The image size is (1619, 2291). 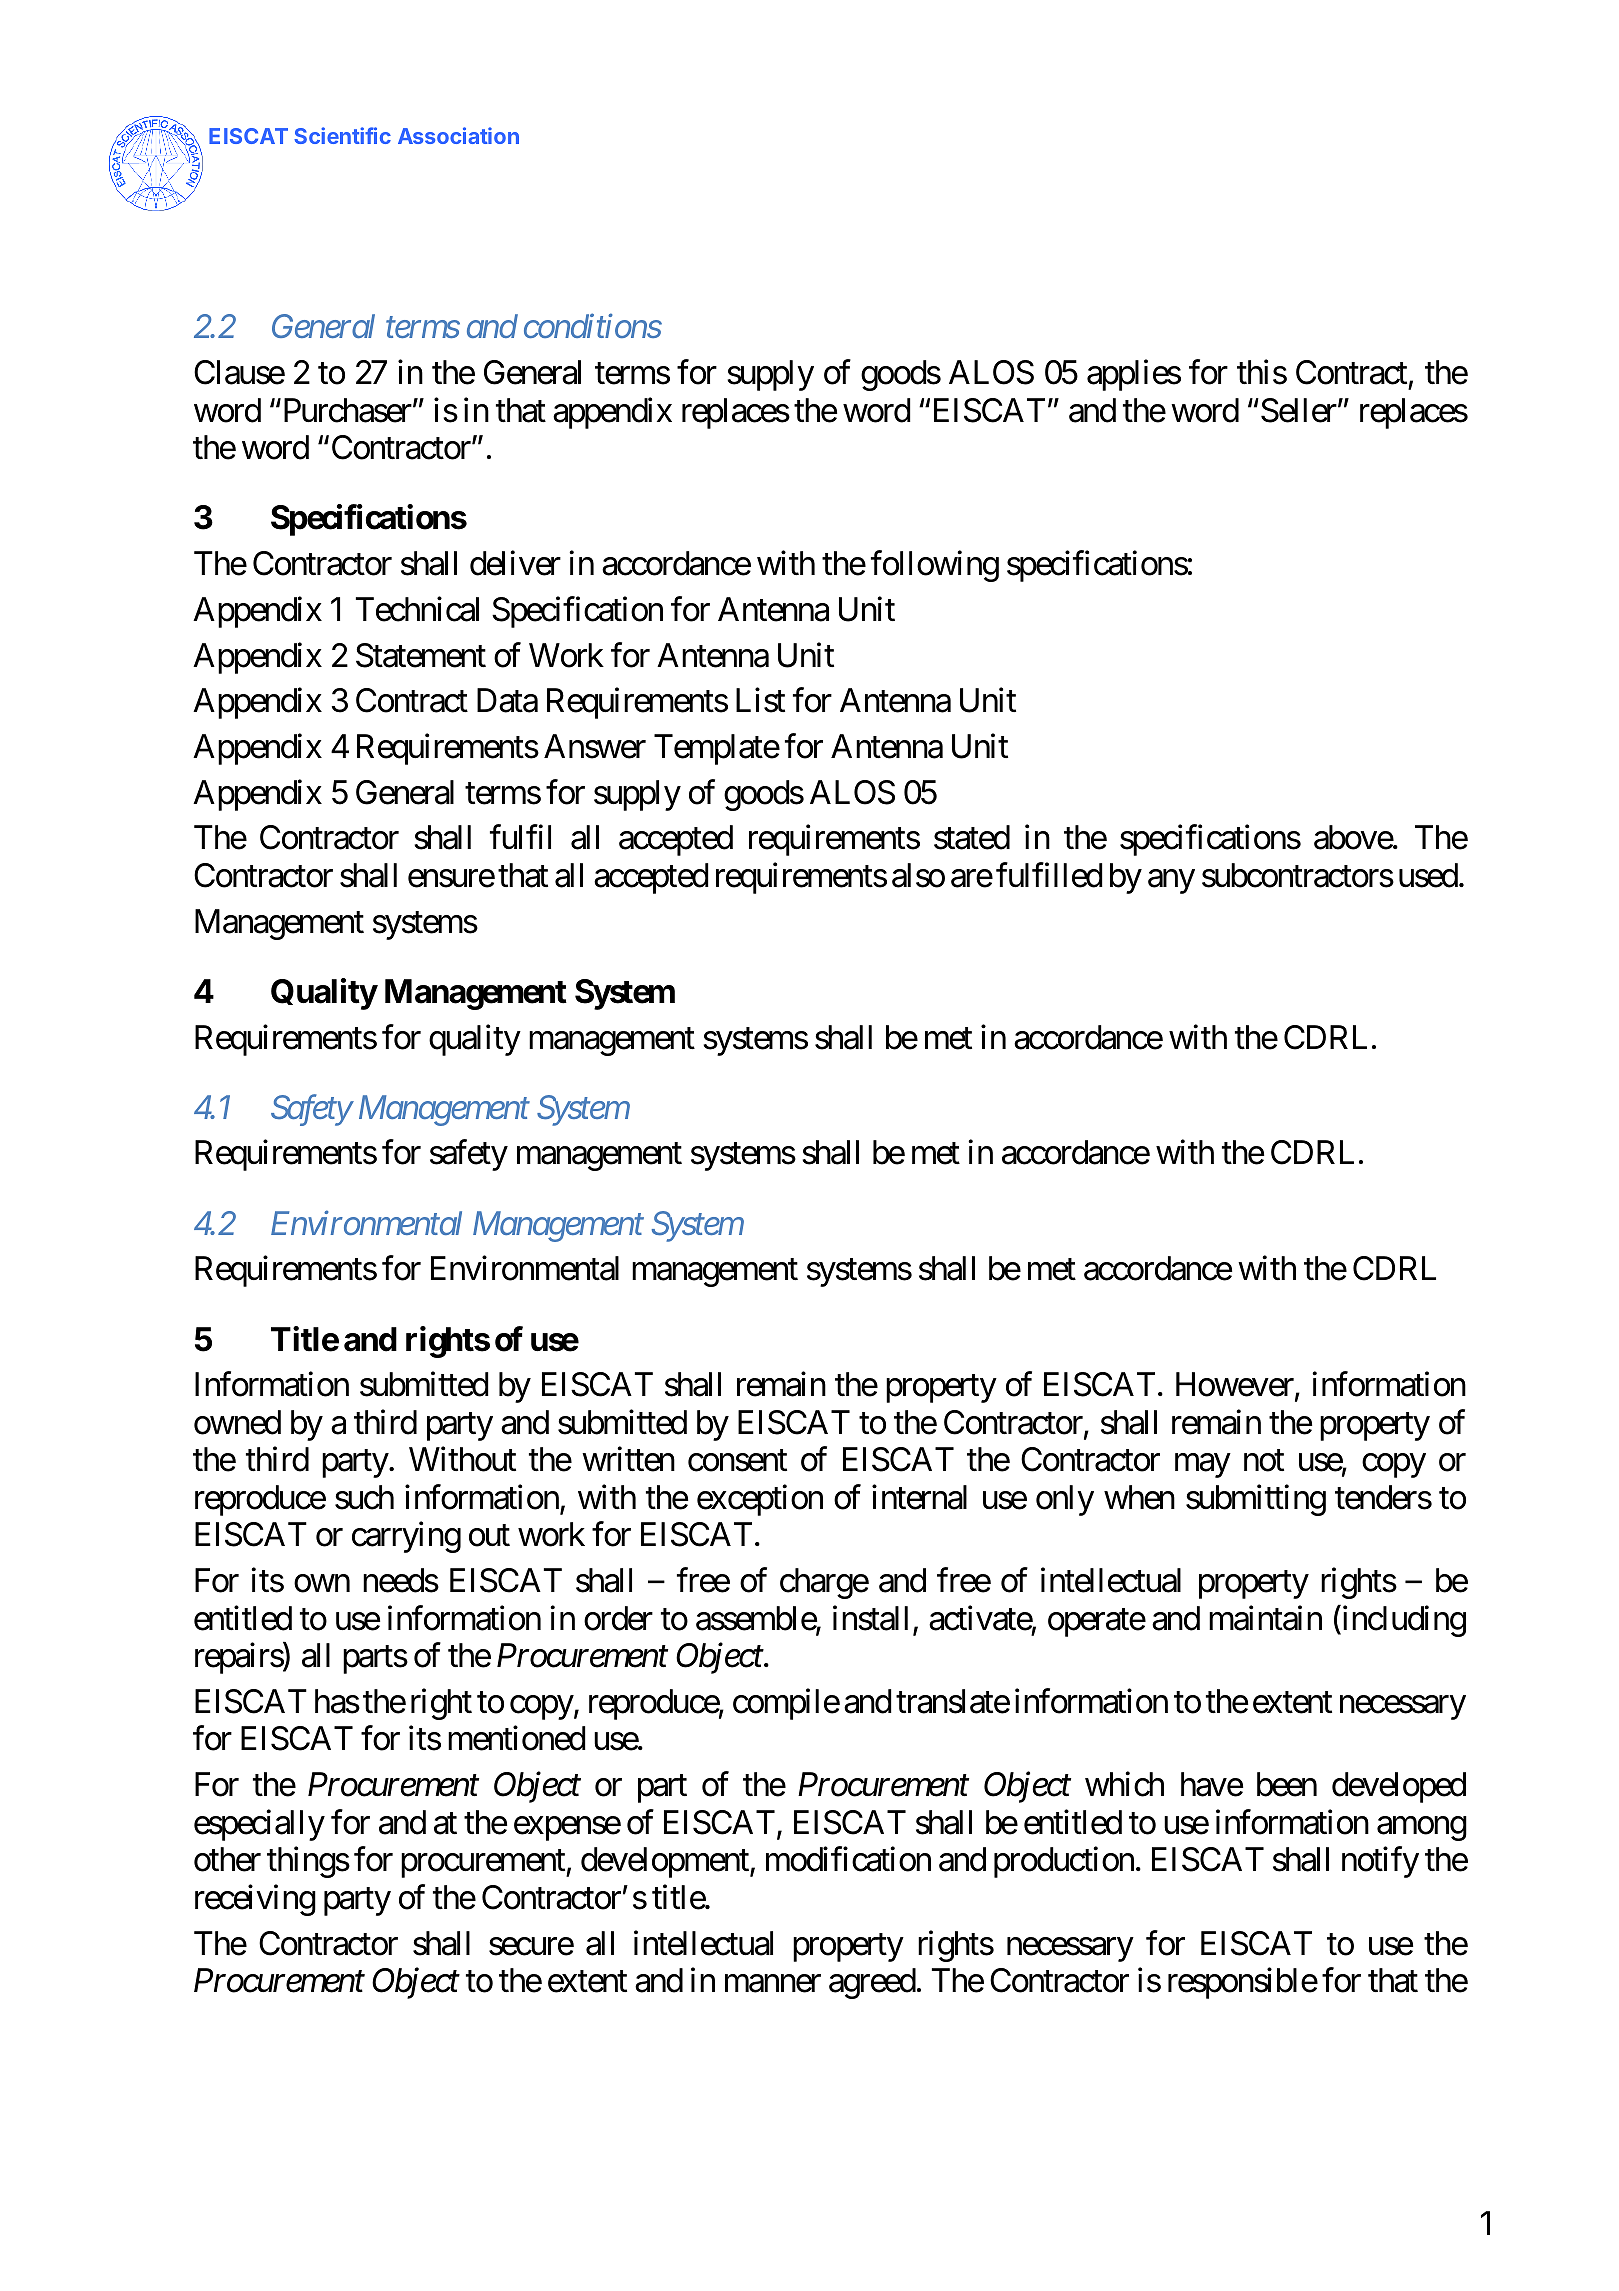 What do you see at coordinates (972, 837) in the page?
I see `stated` at bounding box center [972, 837].
